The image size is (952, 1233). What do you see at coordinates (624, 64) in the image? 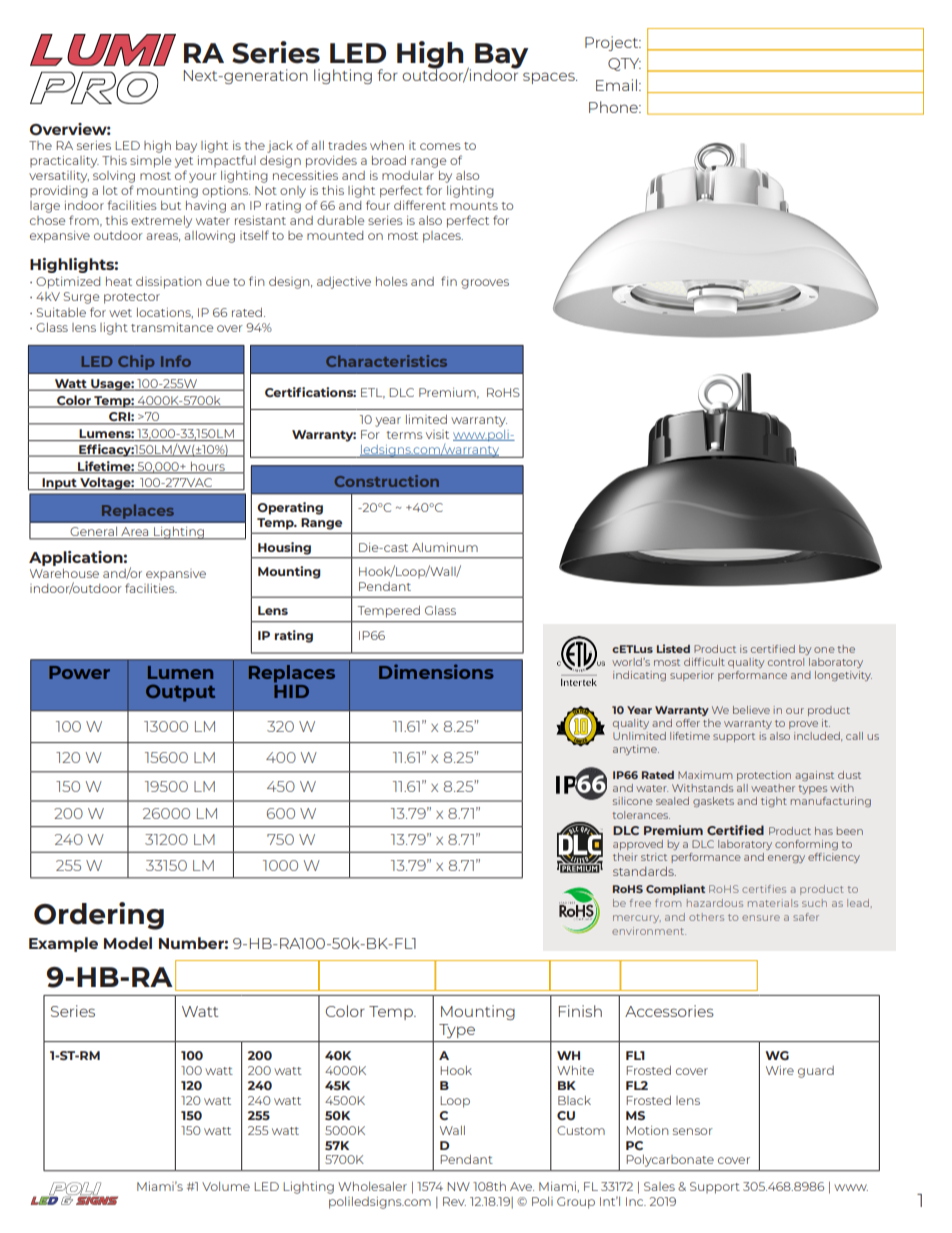
I see `QTY` at bounding box center [624, 64].
